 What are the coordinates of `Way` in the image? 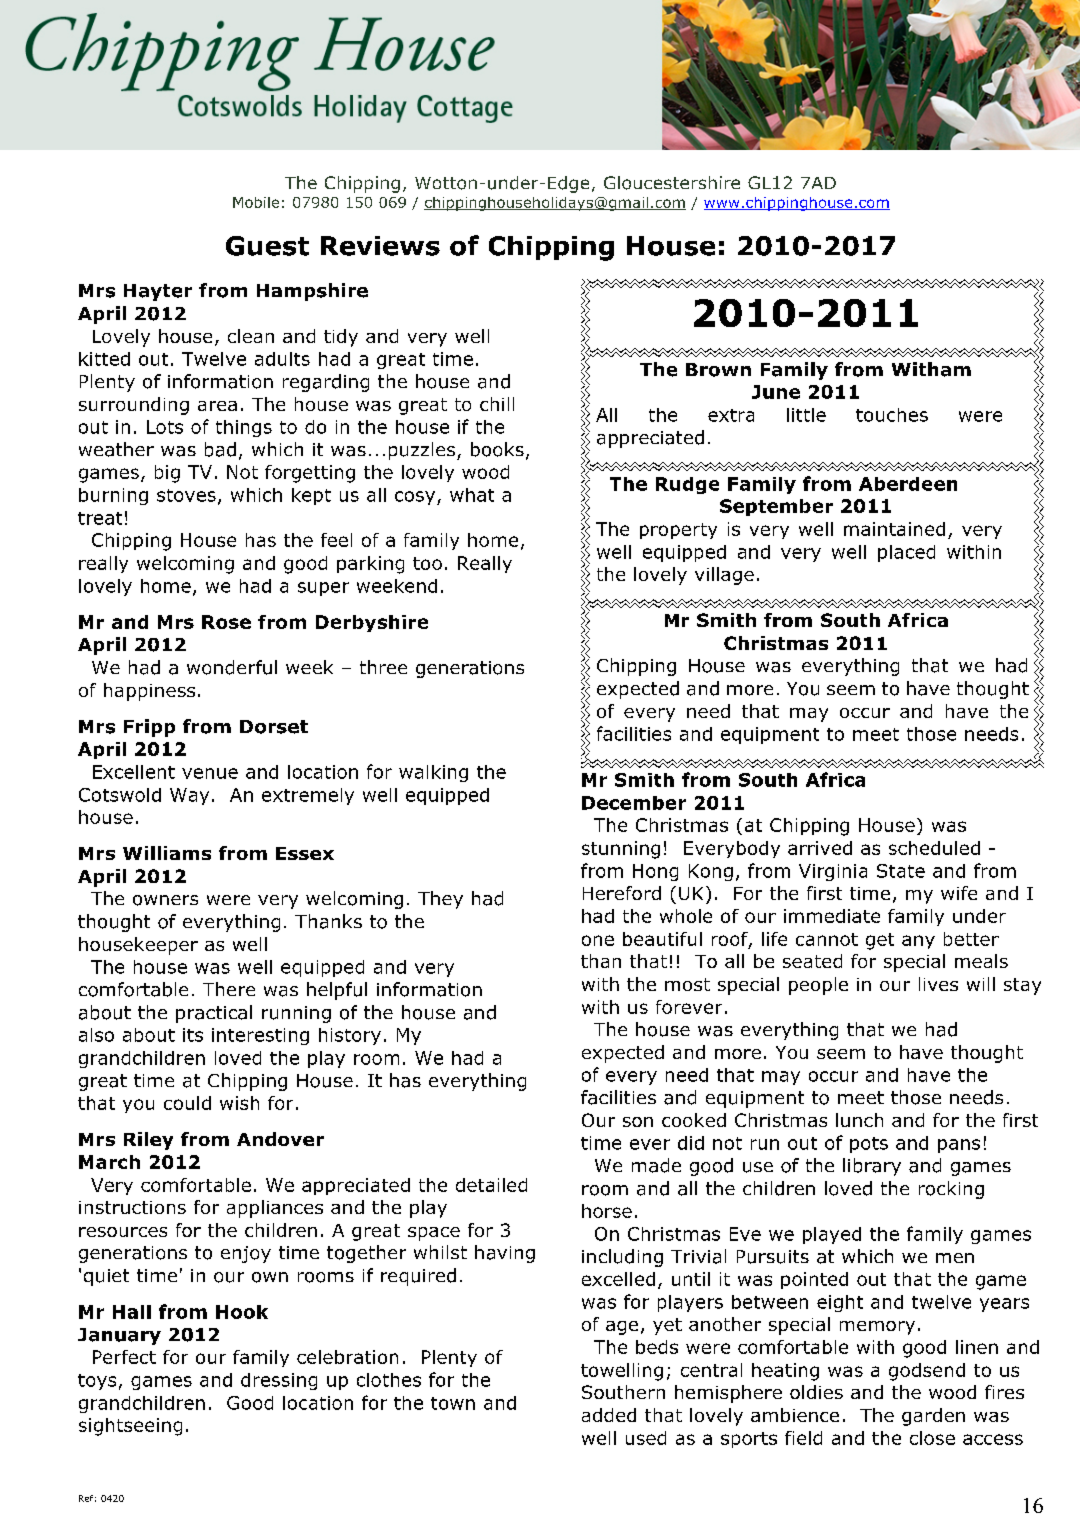 It's located at (189, 796).
